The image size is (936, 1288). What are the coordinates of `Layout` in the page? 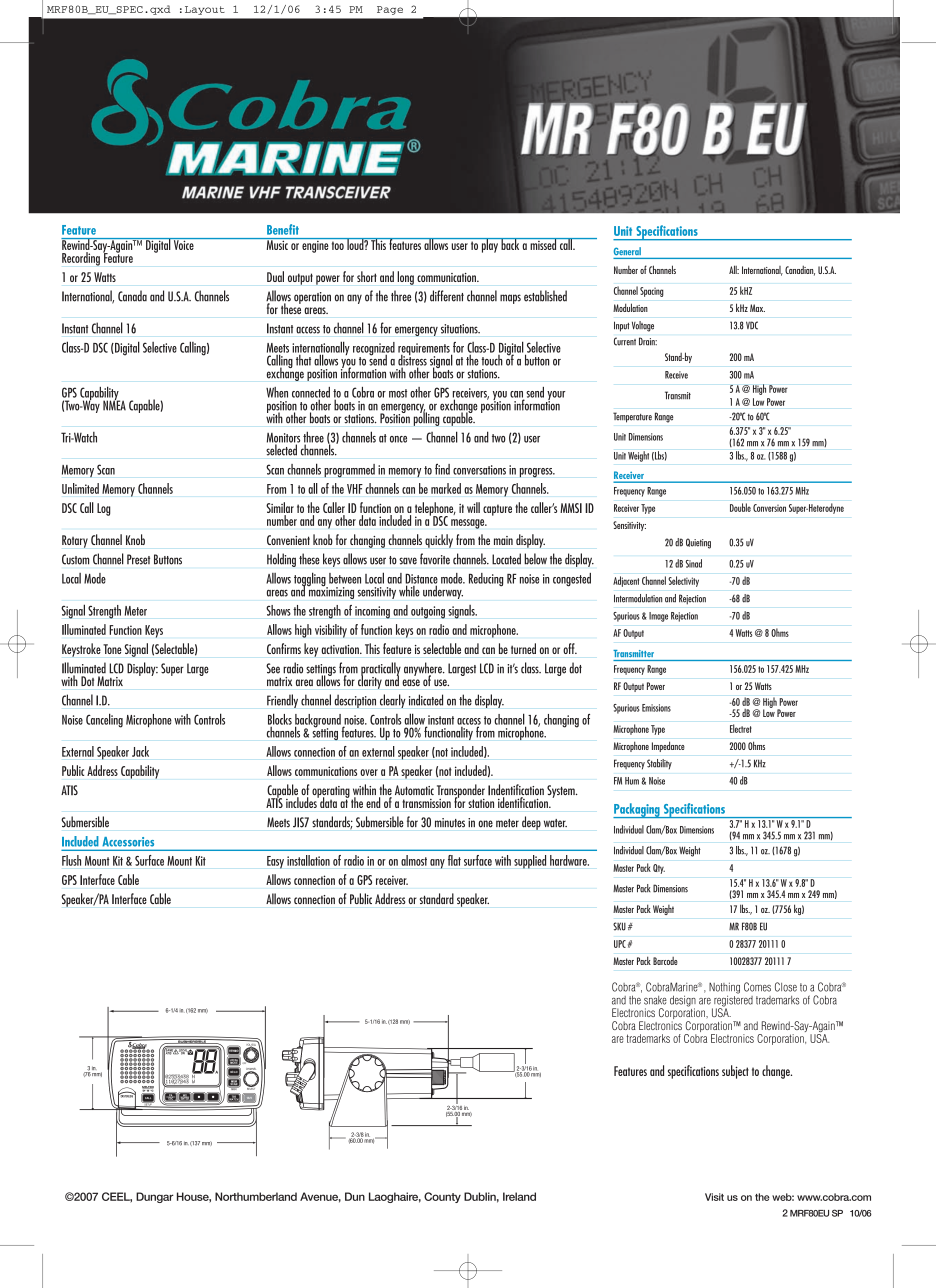 It's located at (205, 10).
